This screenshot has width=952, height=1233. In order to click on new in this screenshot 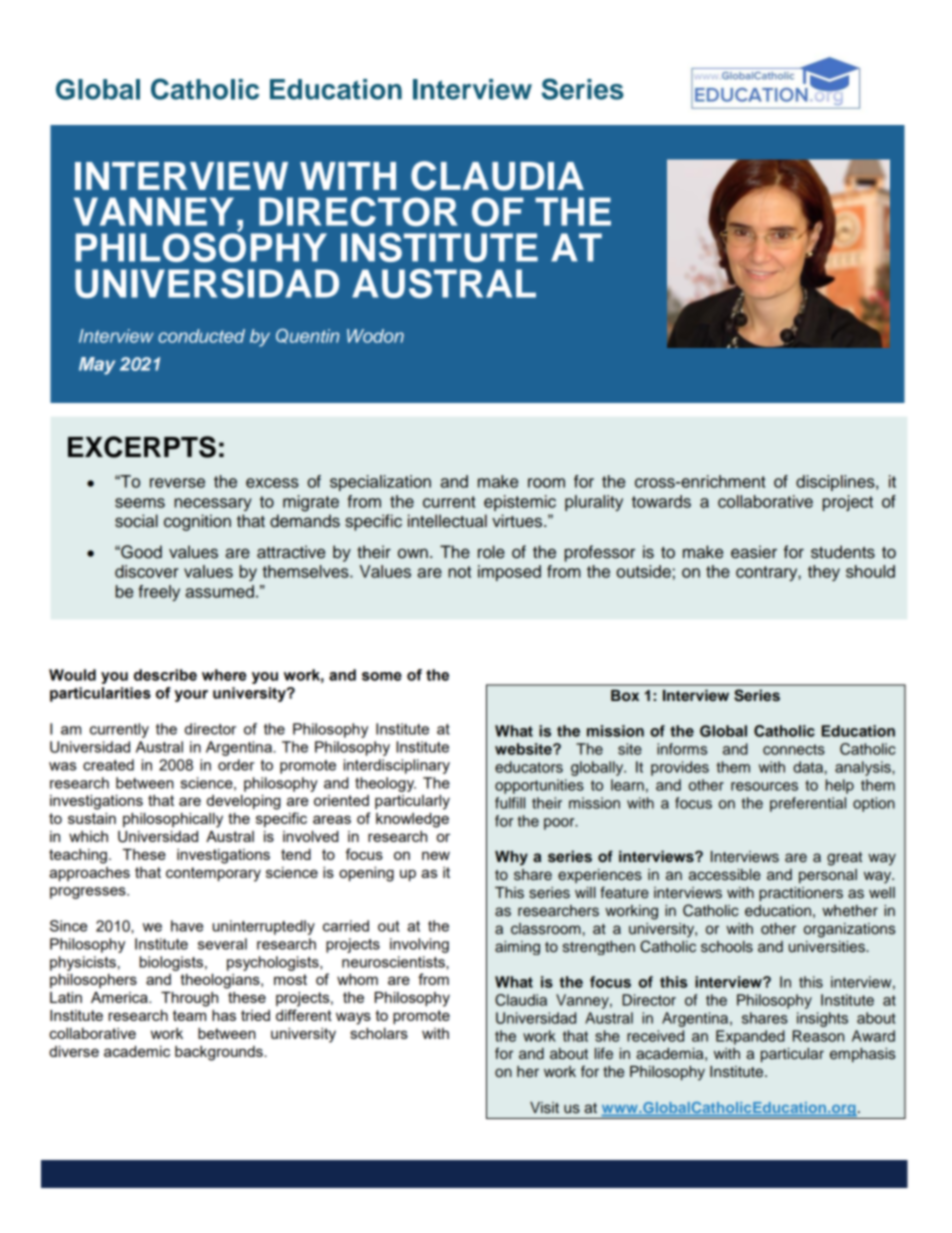, I will do `click(436, 855)`.
